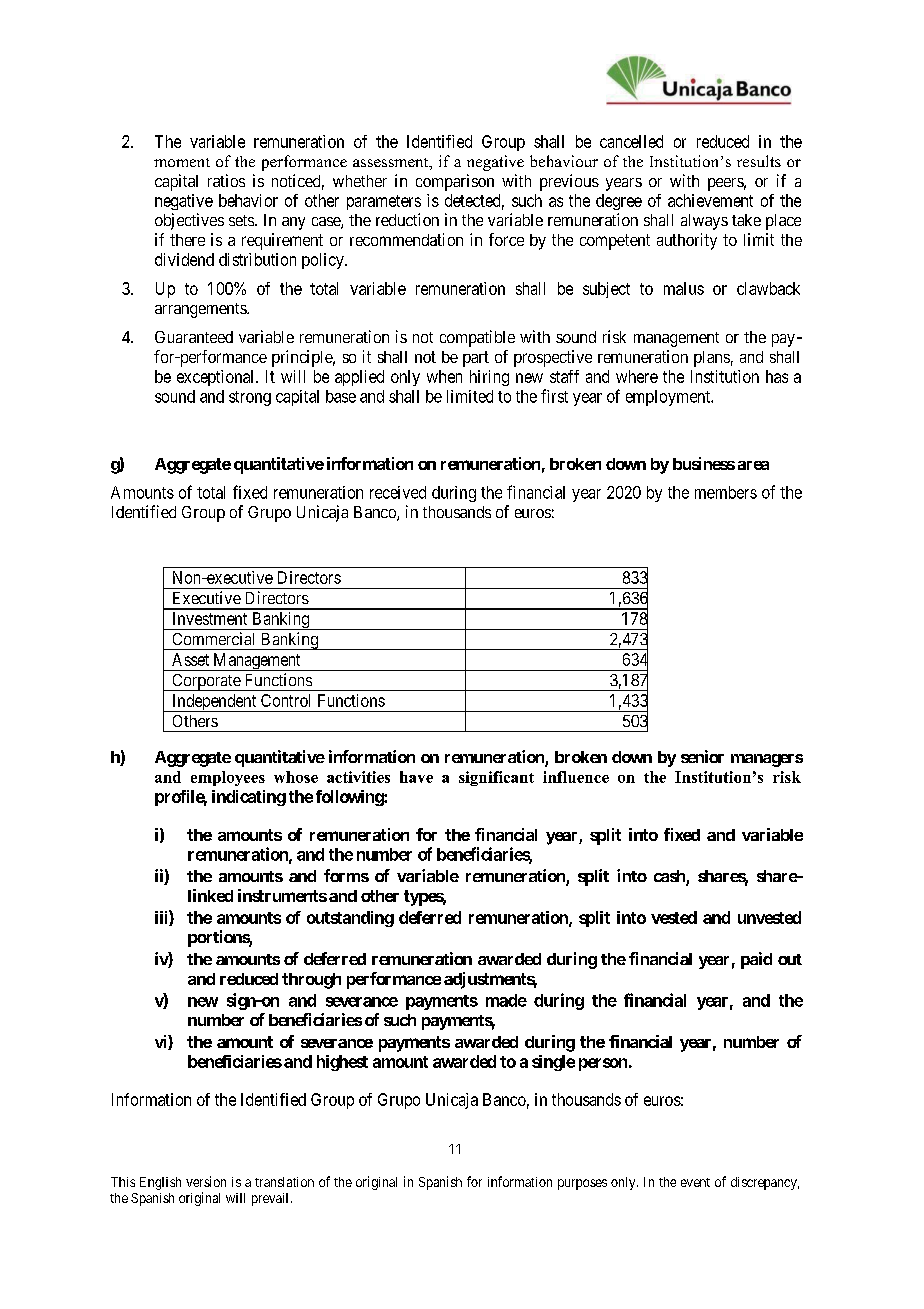 This page has width=924, height=1309. Describe the element at coordinates (670, 877) in the page. I see `cash` at that location.
